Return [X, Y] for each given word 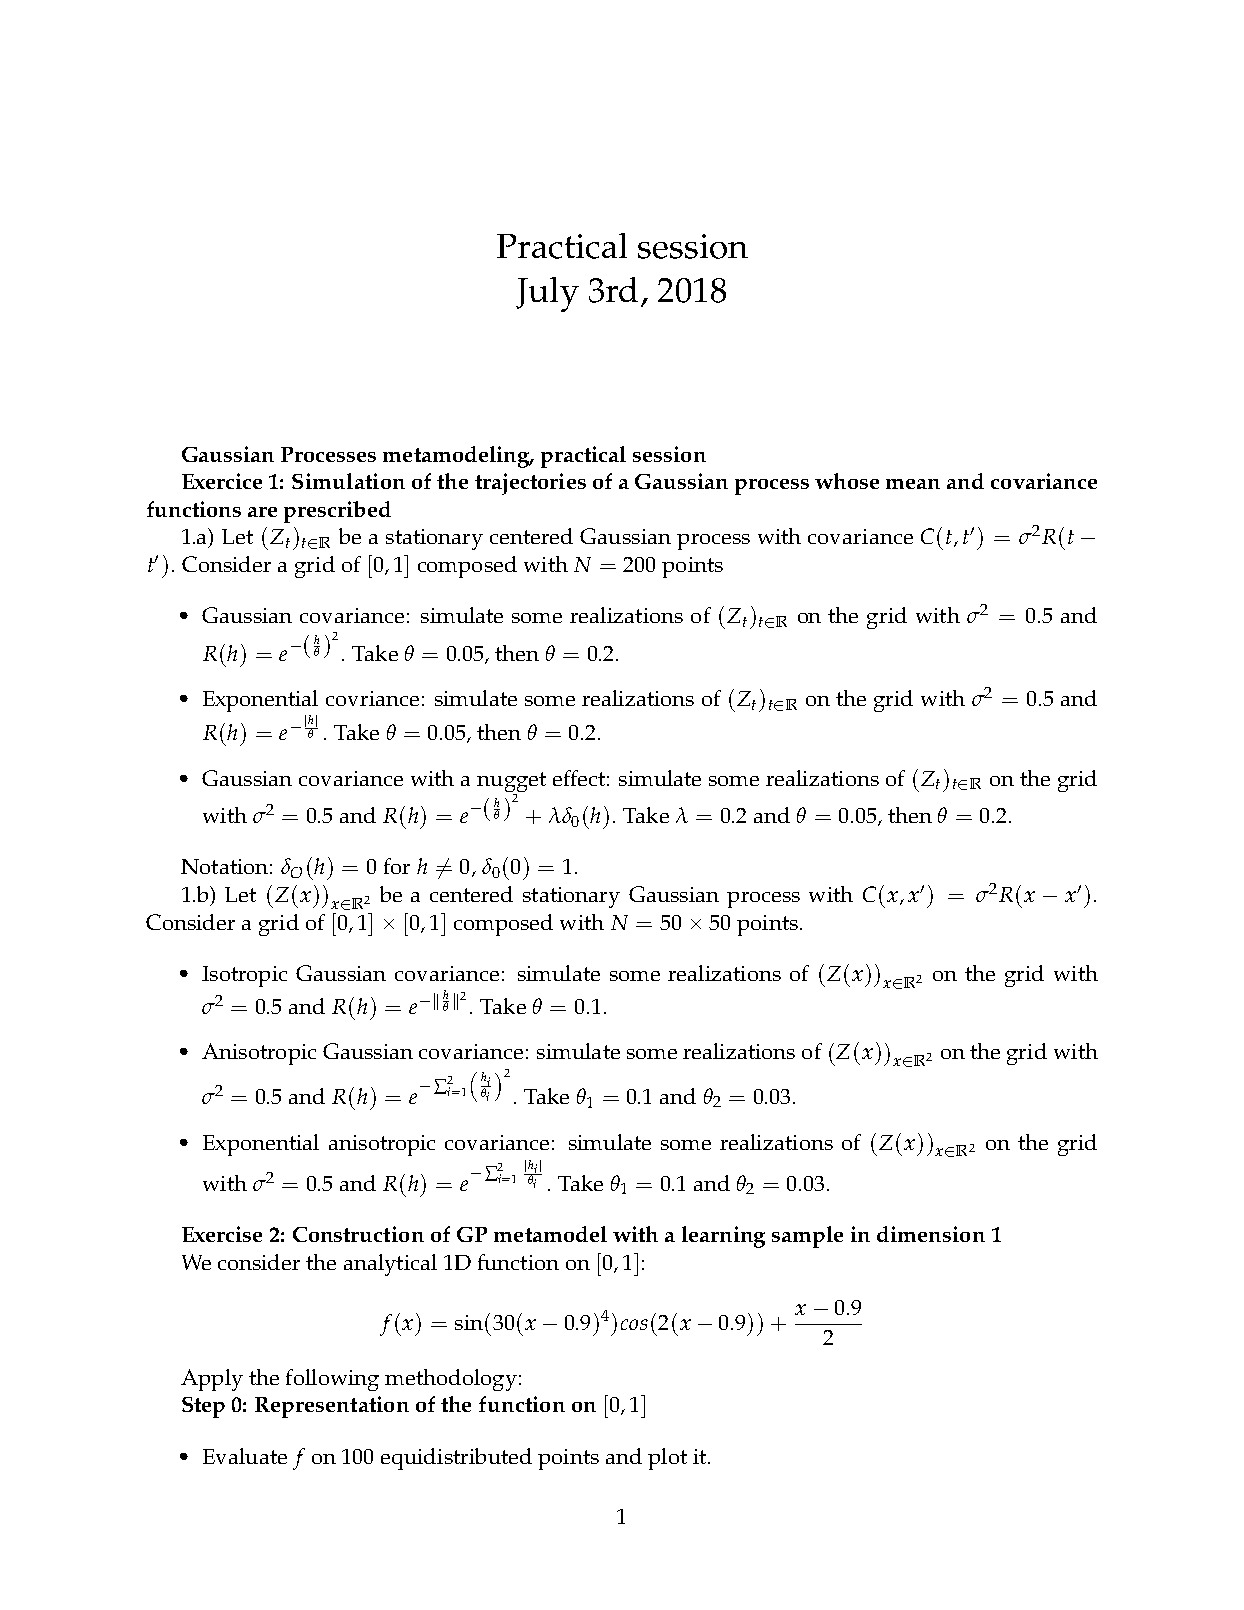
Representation [332, 1407]
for [397, 866]
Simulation [348, 481]
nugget [511, 783]
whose [847, 481]
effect [579, 778]
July [547, 294]
